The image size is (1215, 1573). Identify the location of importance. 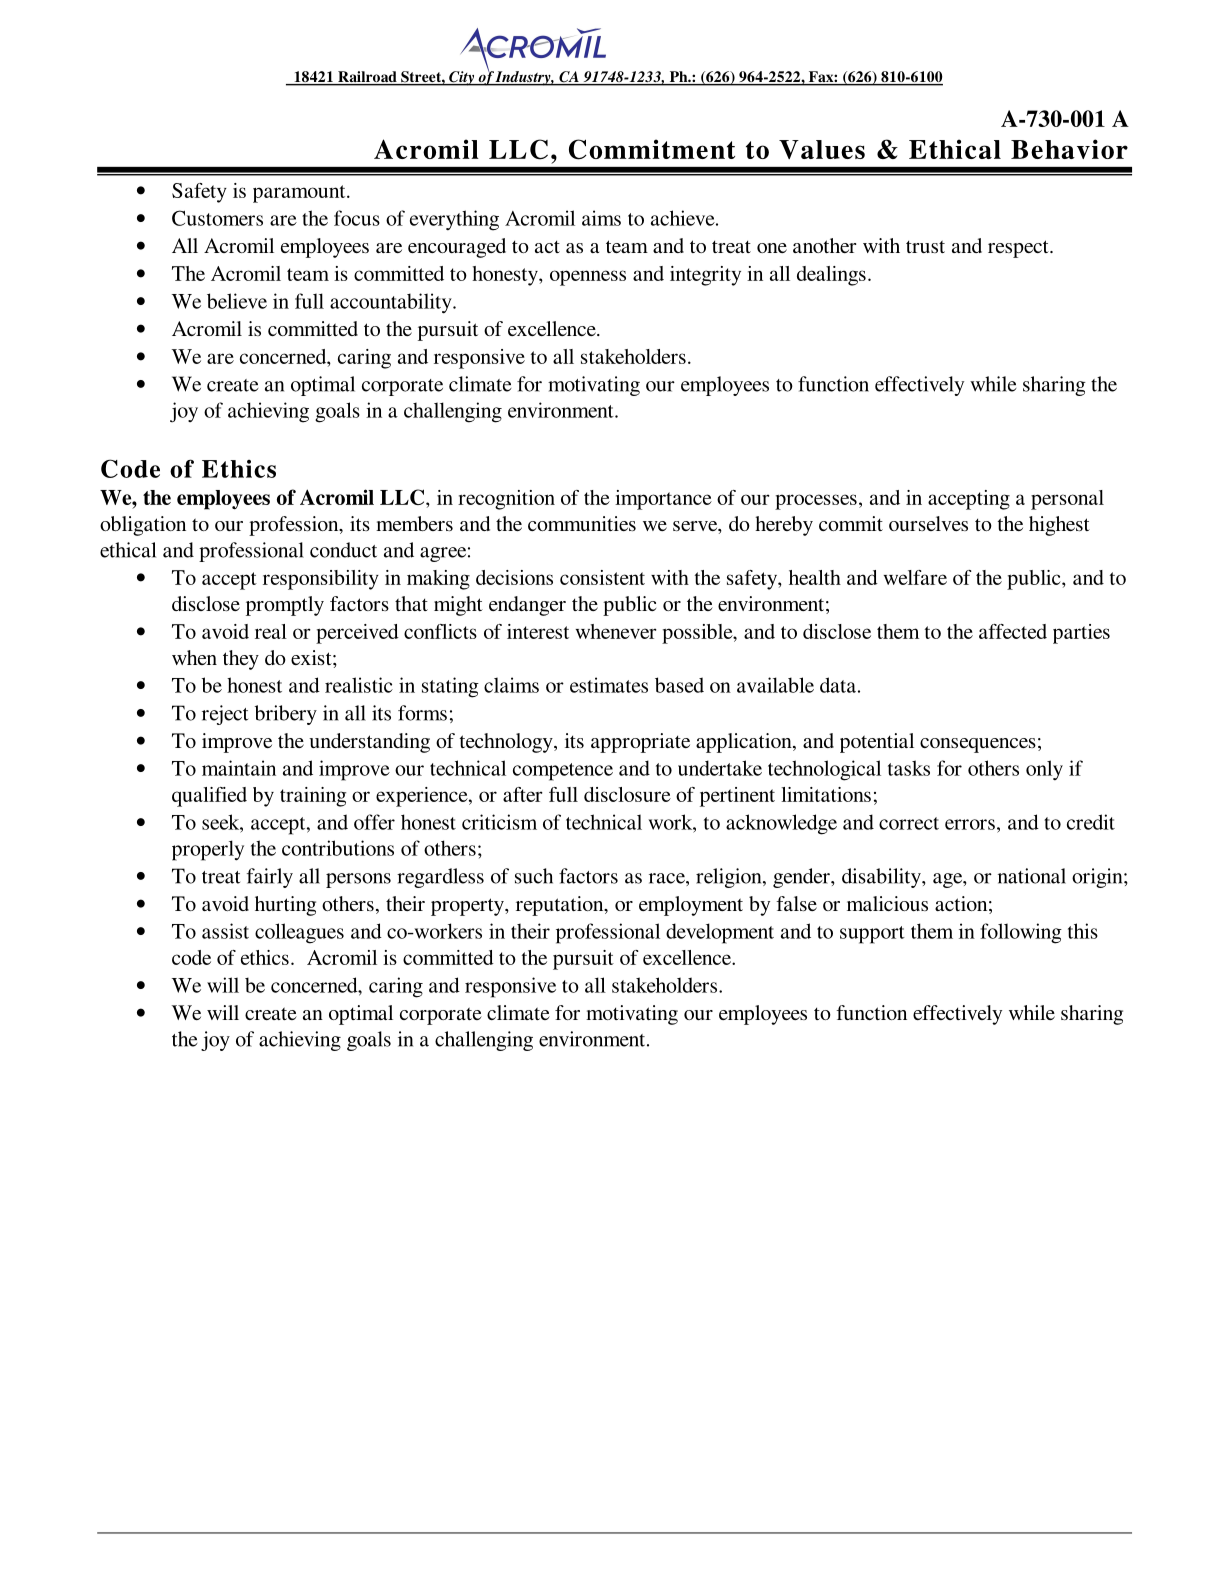
(663, 500).
